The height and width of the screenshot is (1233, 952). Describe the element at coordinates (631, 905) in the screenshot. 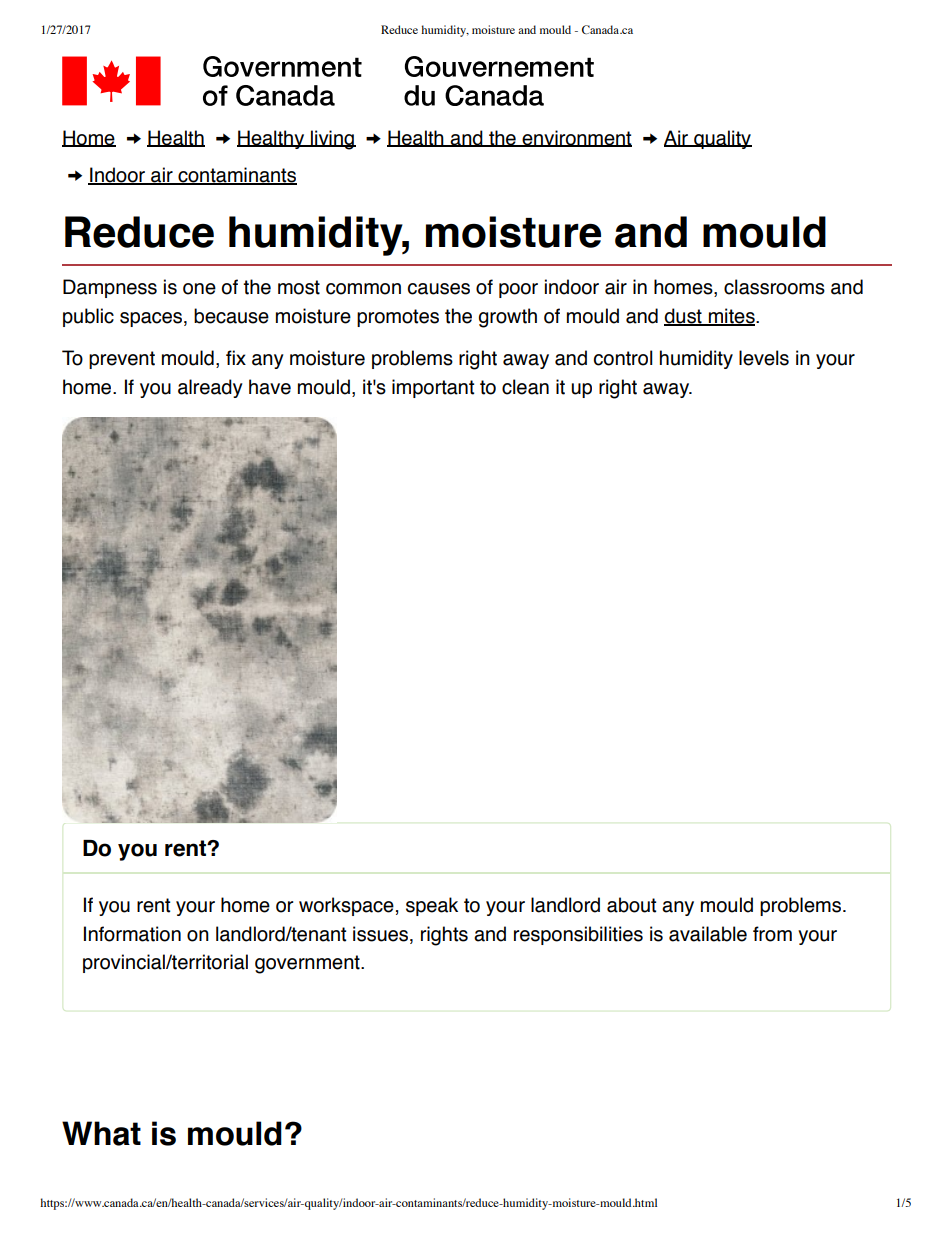

I see `about` at that location.
